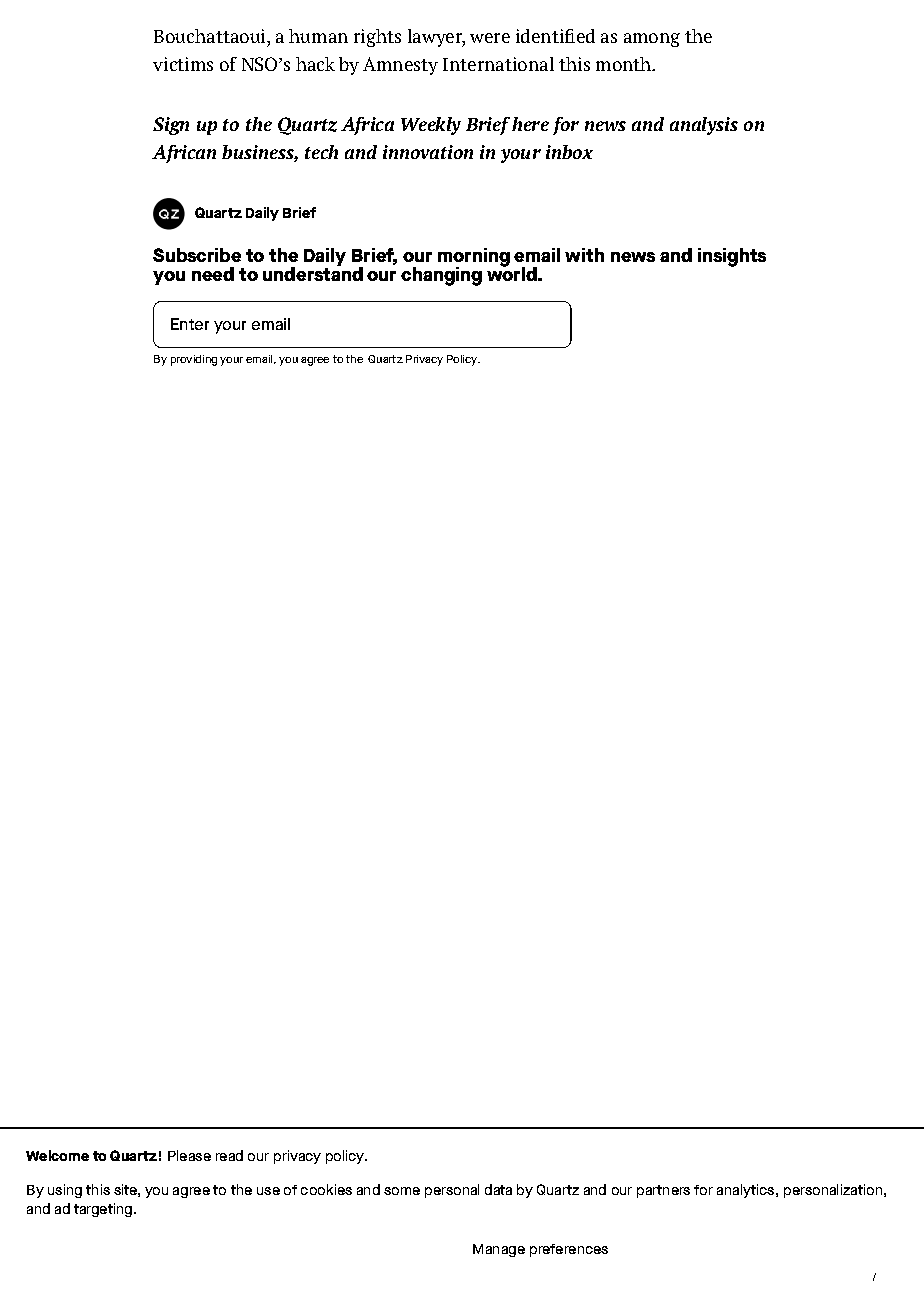 The width and height of the image is (924, 1307). Describe the element at coordinates (732, 257) in the image. I see `insights` at that location.
